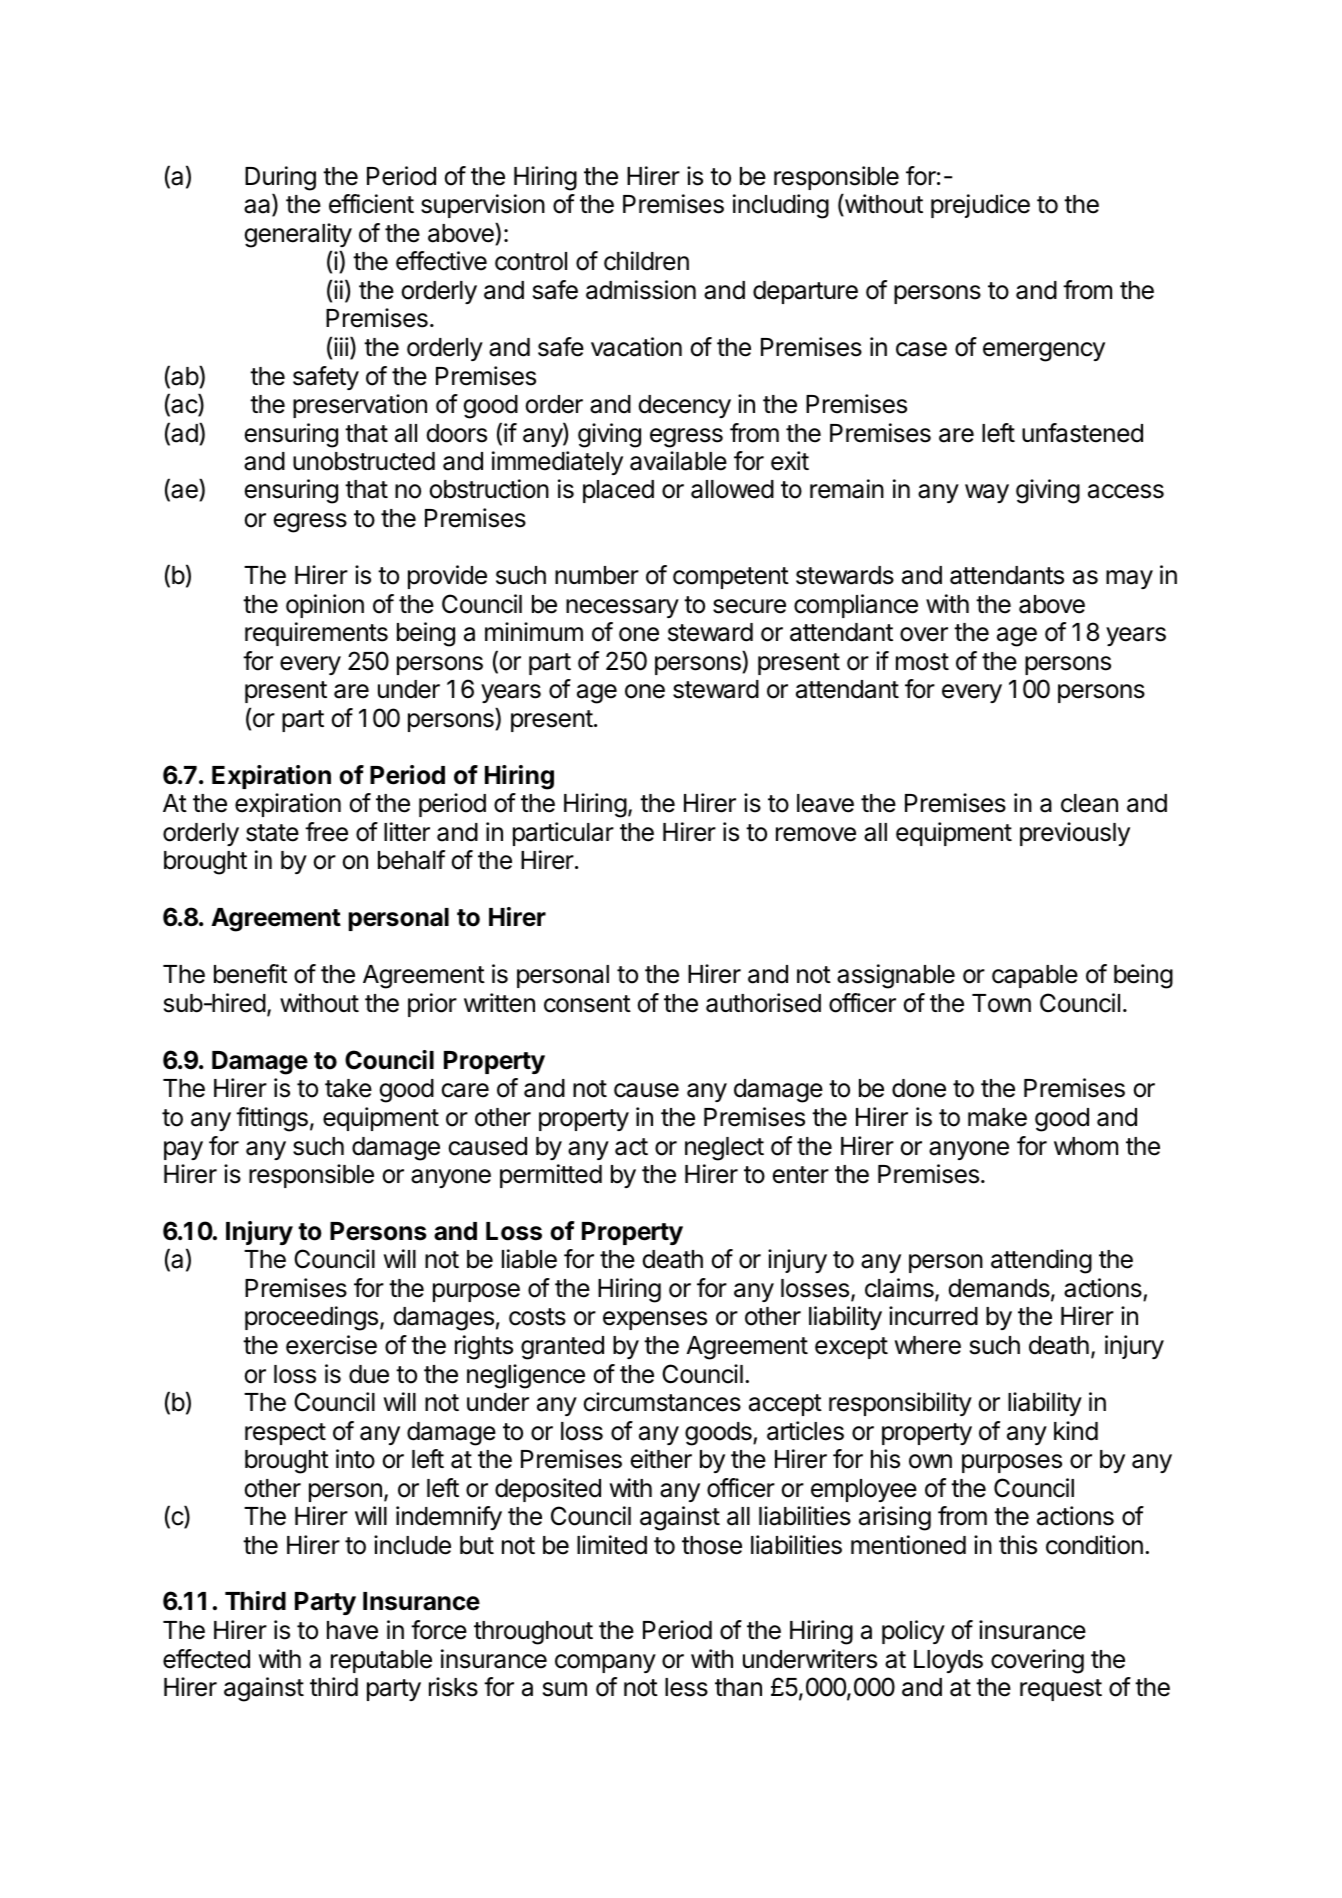  I want to click on have, so click(352, 1630).
